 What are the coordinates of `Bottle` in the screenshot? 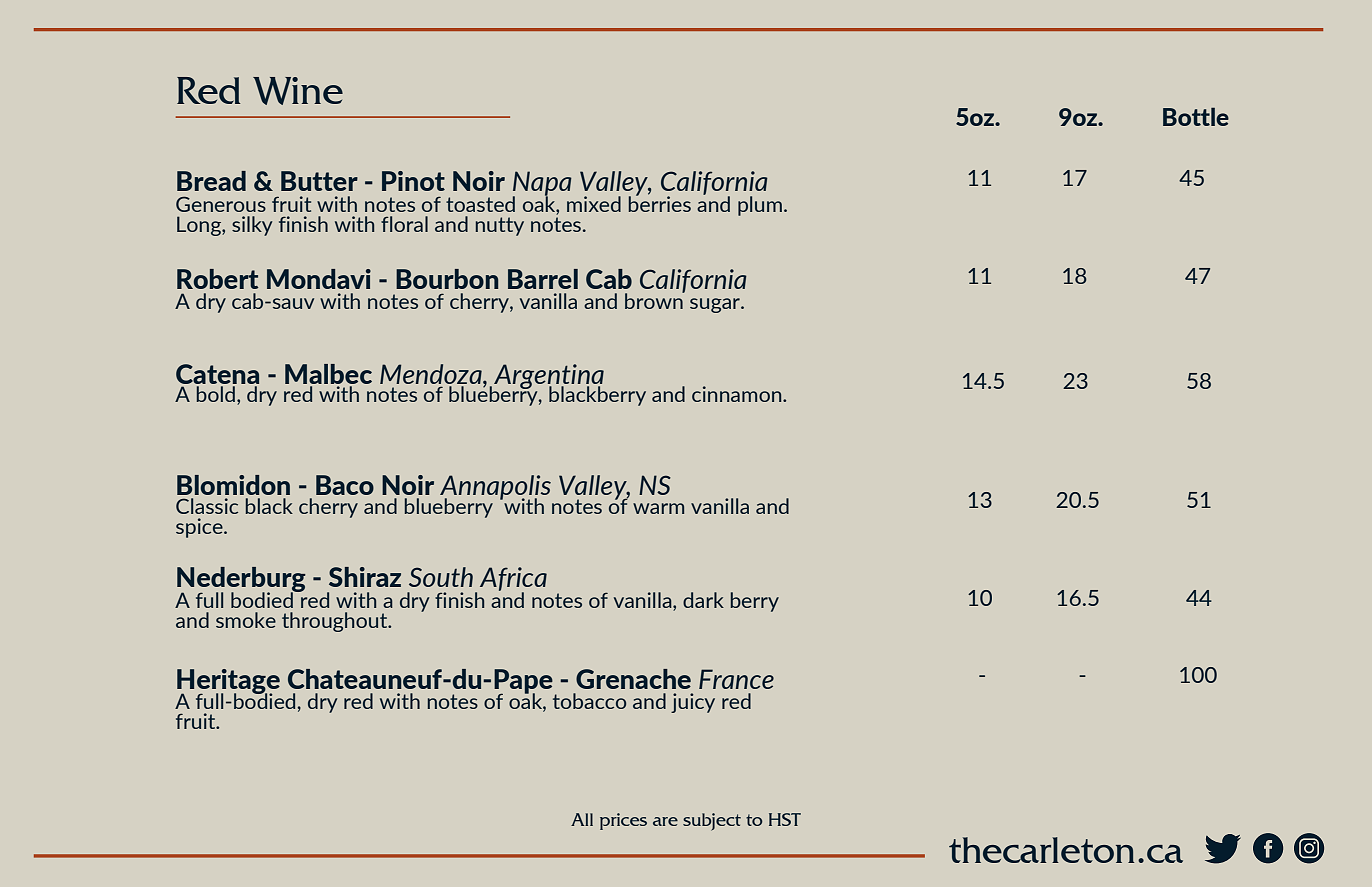 It's located at (1196, 116).
